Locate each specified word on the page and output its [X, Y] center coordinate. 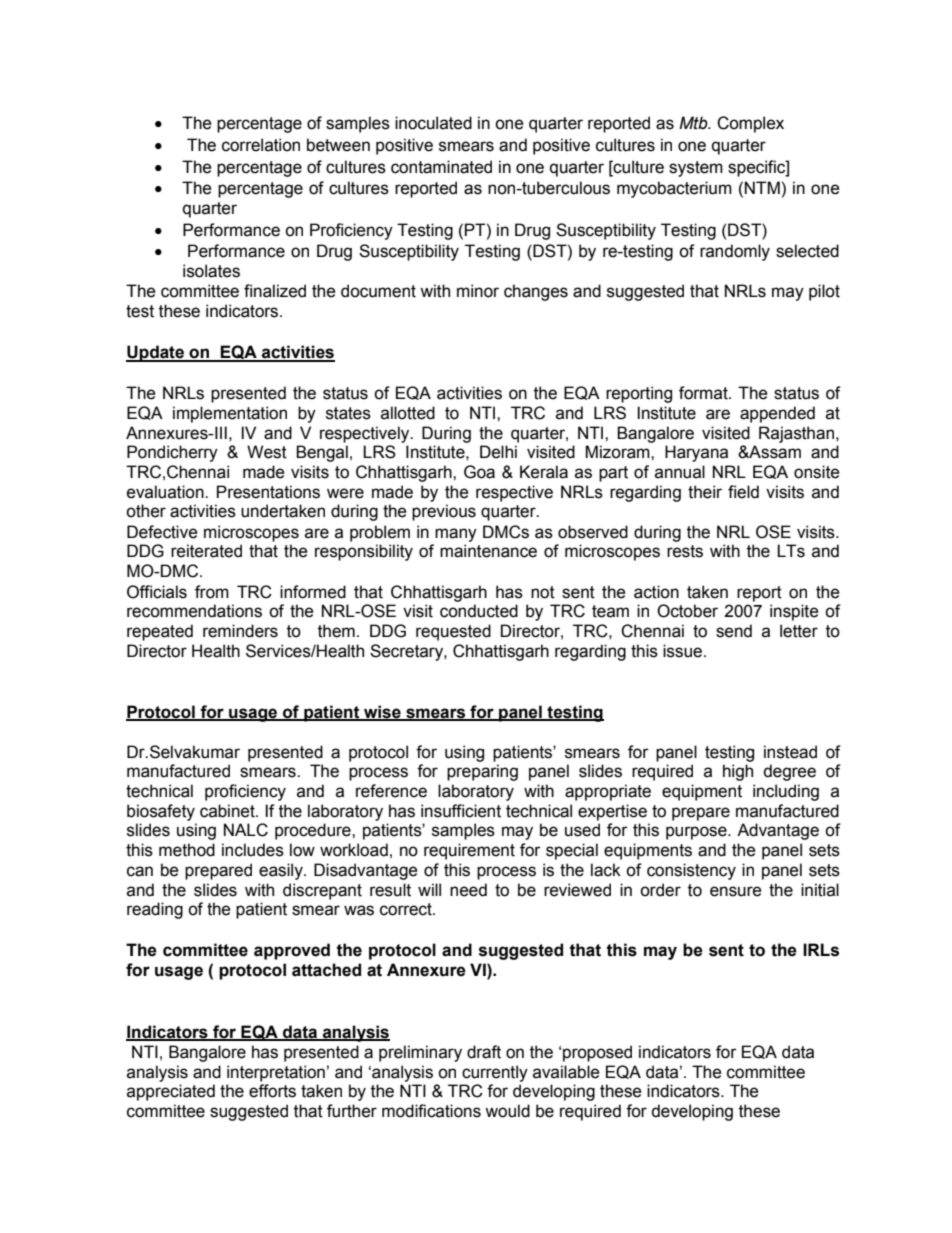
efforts [272, 1091]
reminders [240, 631]
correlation [261, 145]
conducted [479, 611]
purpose [697, 833]
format [704, 393]
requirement [469, 851]
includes [253, 850]
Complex [750, 124]
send [734, 631]
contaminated [441, 167]
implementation [230, 414]
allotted [408, 413]
